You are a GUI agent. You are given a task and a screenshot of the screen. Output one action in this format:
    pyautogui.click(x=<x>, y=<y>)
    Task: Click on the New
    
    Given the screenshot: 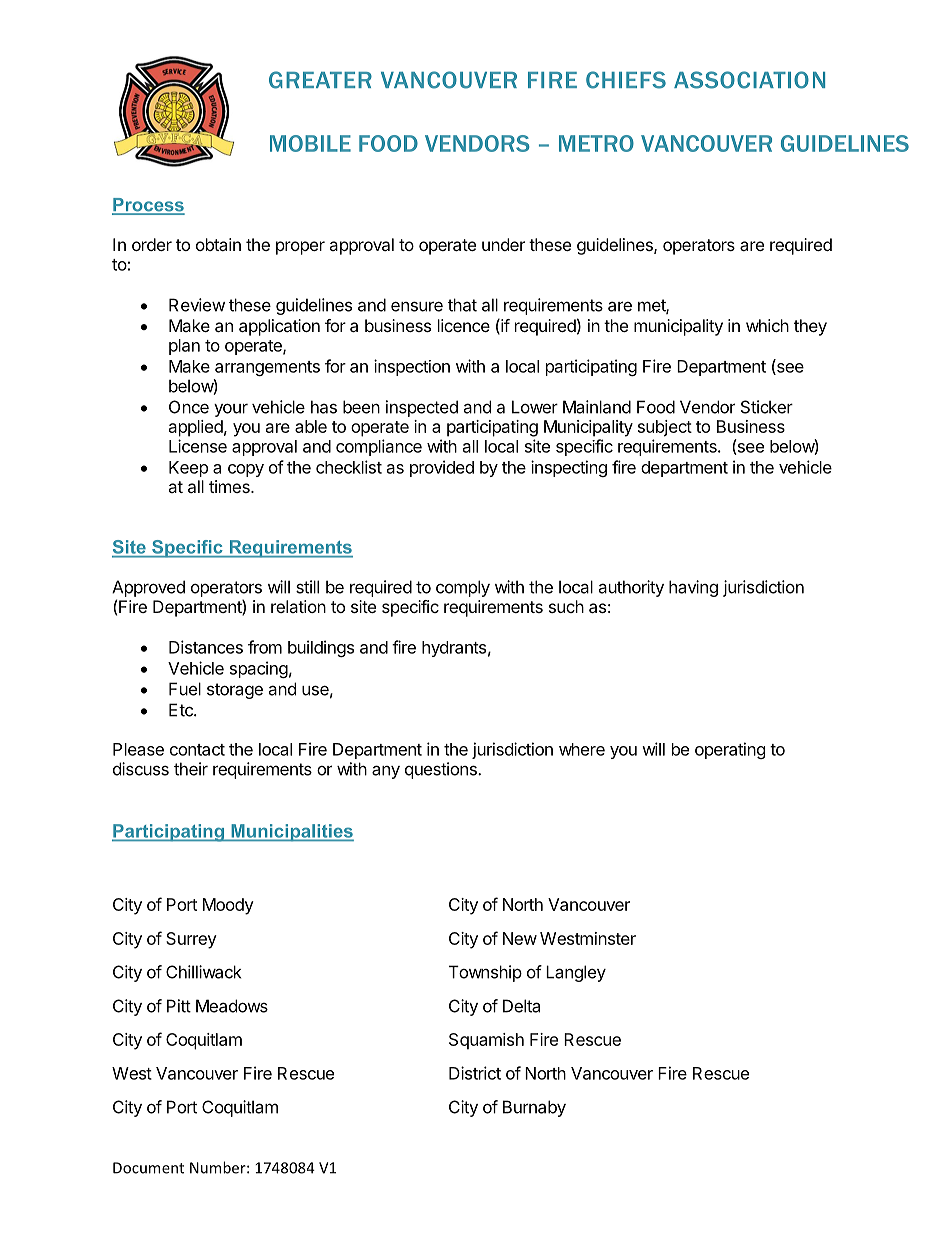 What is the action you would take?
    pyautogui.click(x=520, y=938)
